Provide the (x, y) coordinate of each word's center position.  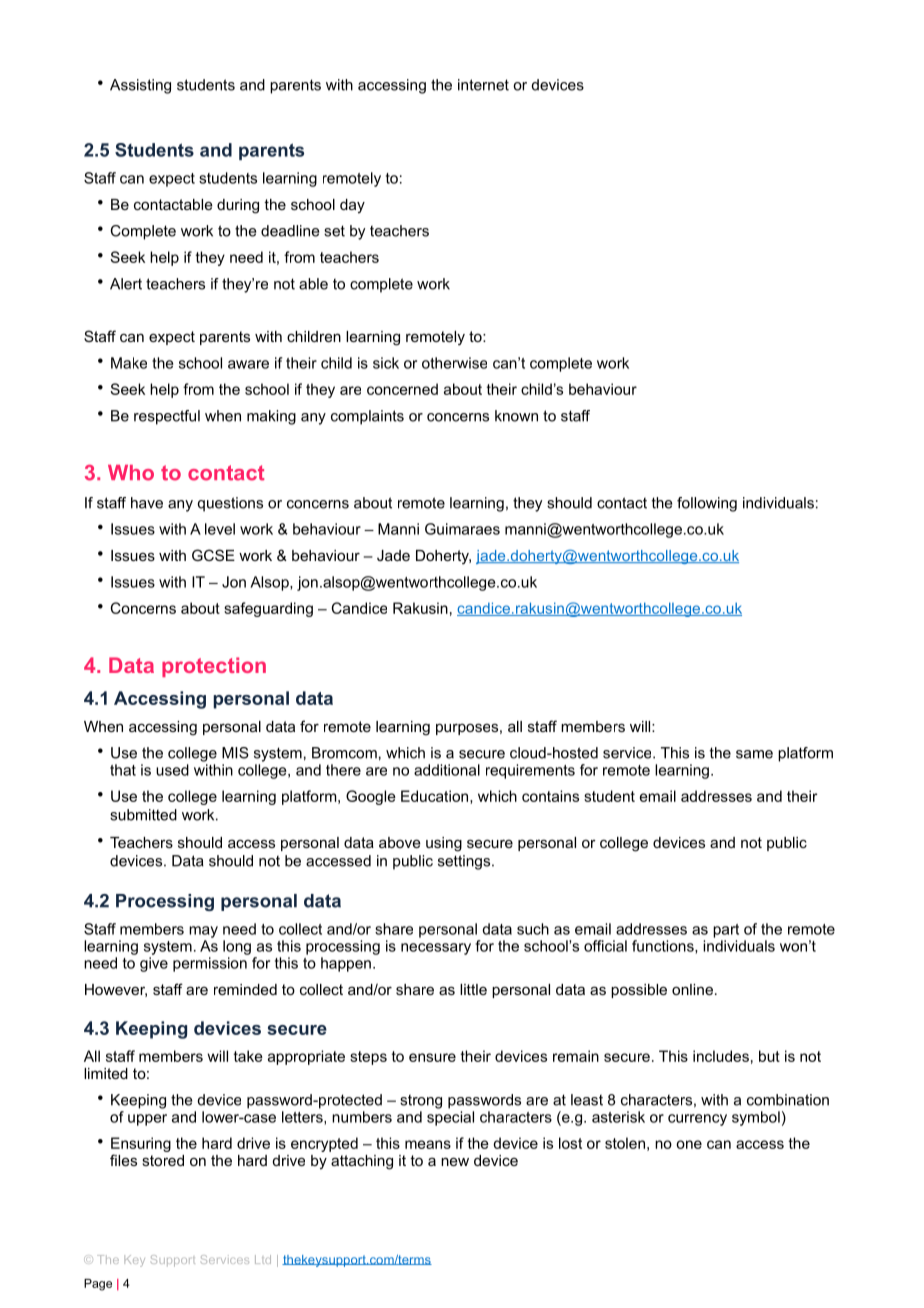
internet (483, 85)
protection (214, 667)
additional (447, 770)
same (754, 754)
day (352, 206)
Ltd (263, 1259)
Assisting (140, 86)
